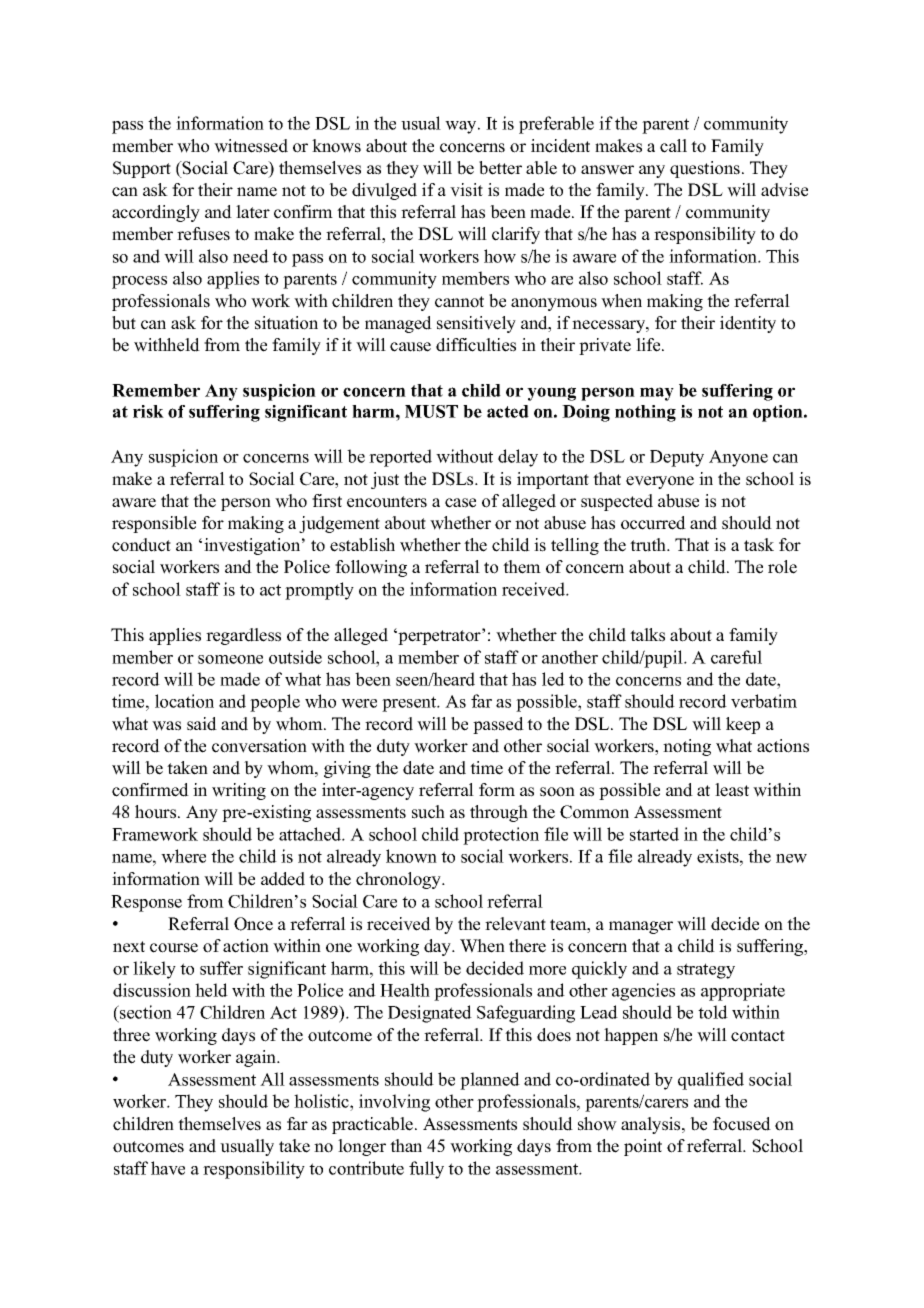 Image resolution: width=924 pixels, height=1308 pixels. What do you see at coordinates (148, 411) in the screenshot?
I see `risk` at bounding box center [148, 411].
